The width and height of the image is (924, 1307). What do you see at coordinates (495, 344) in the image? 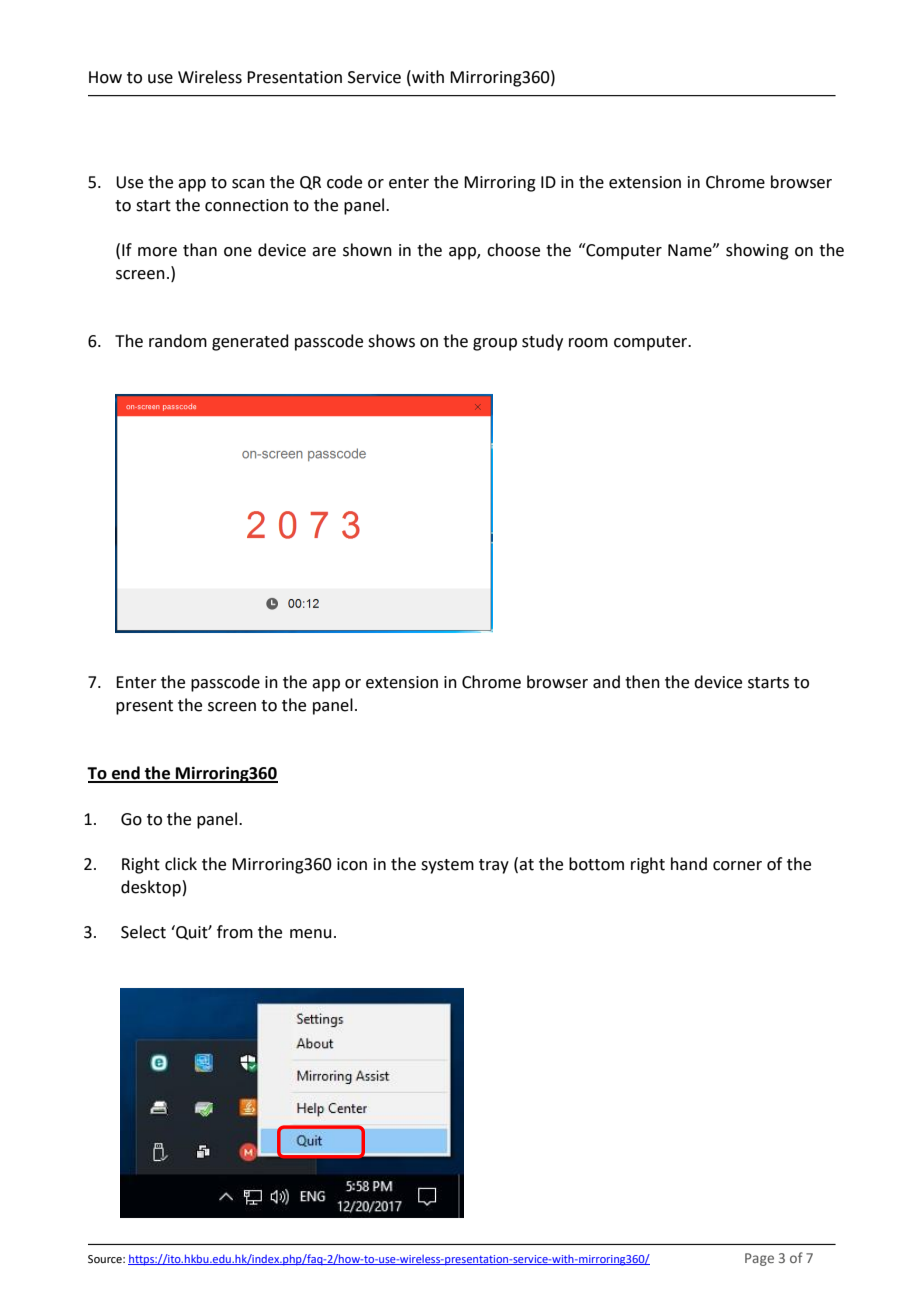
I see `group` at bounding box center [495, 344].
